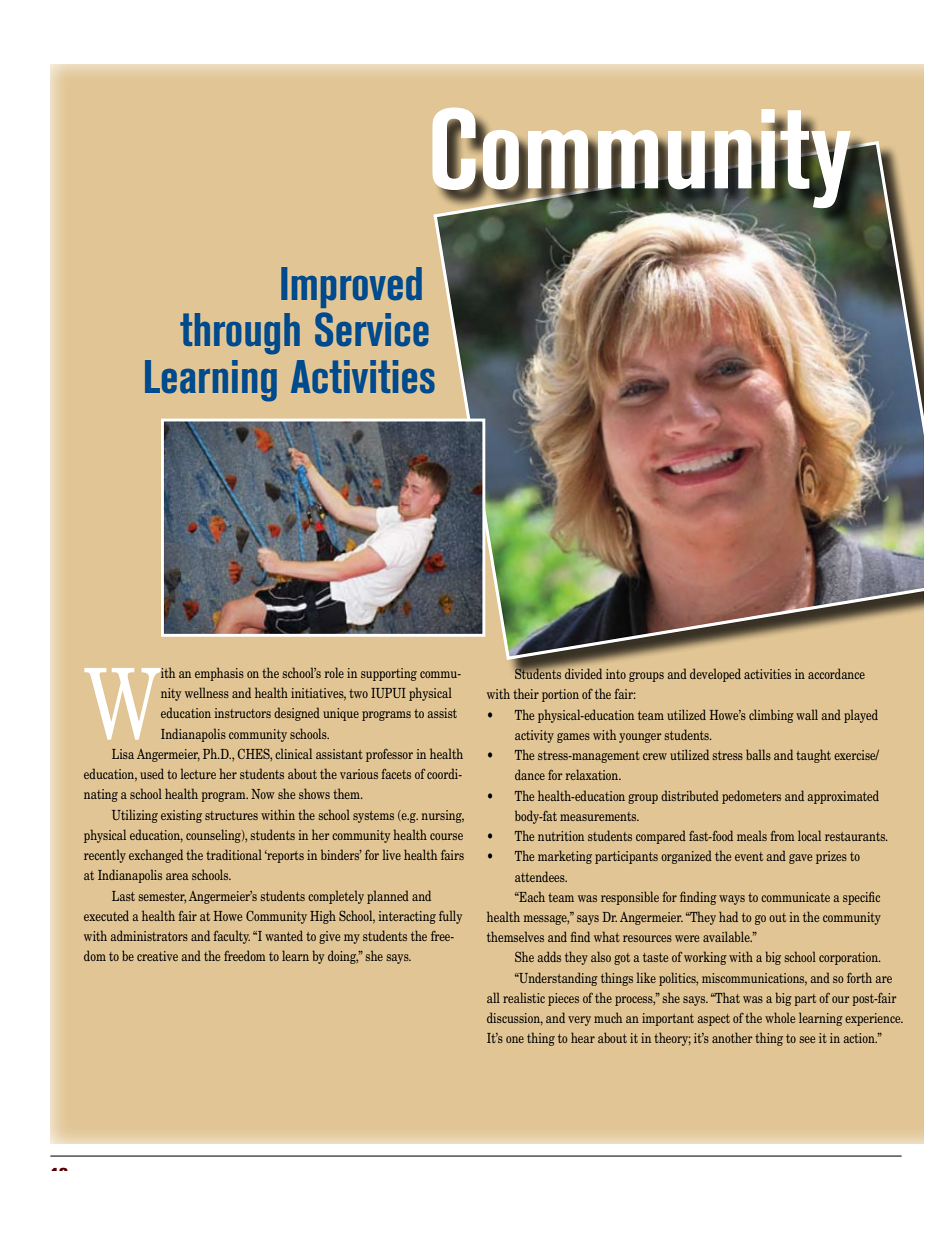  I want to click on divided, so click(583, 673).
